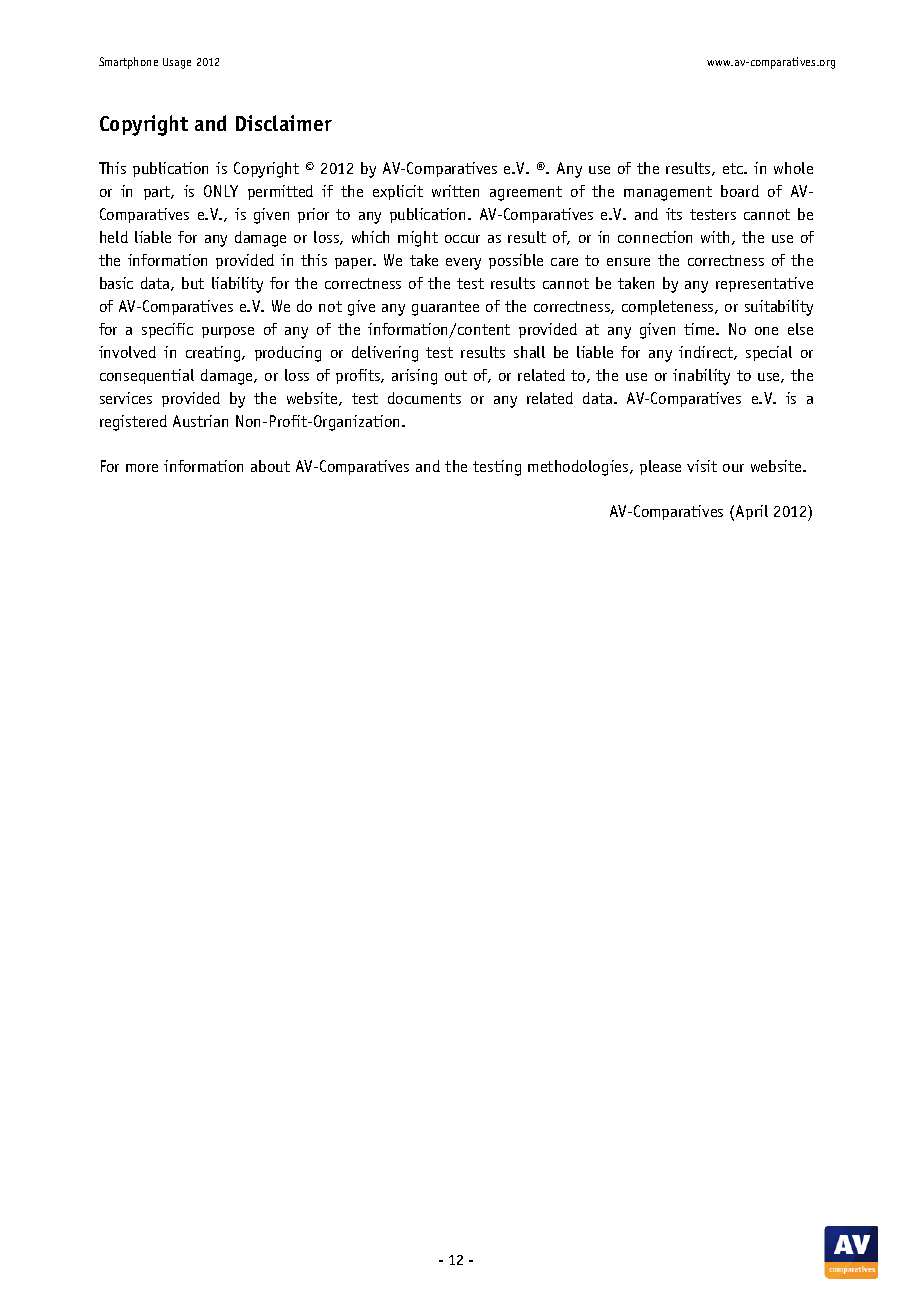 Image resolution: width=924 pixels, height=1308 pixels. I want to click on methodologies, so click(579, 468).
